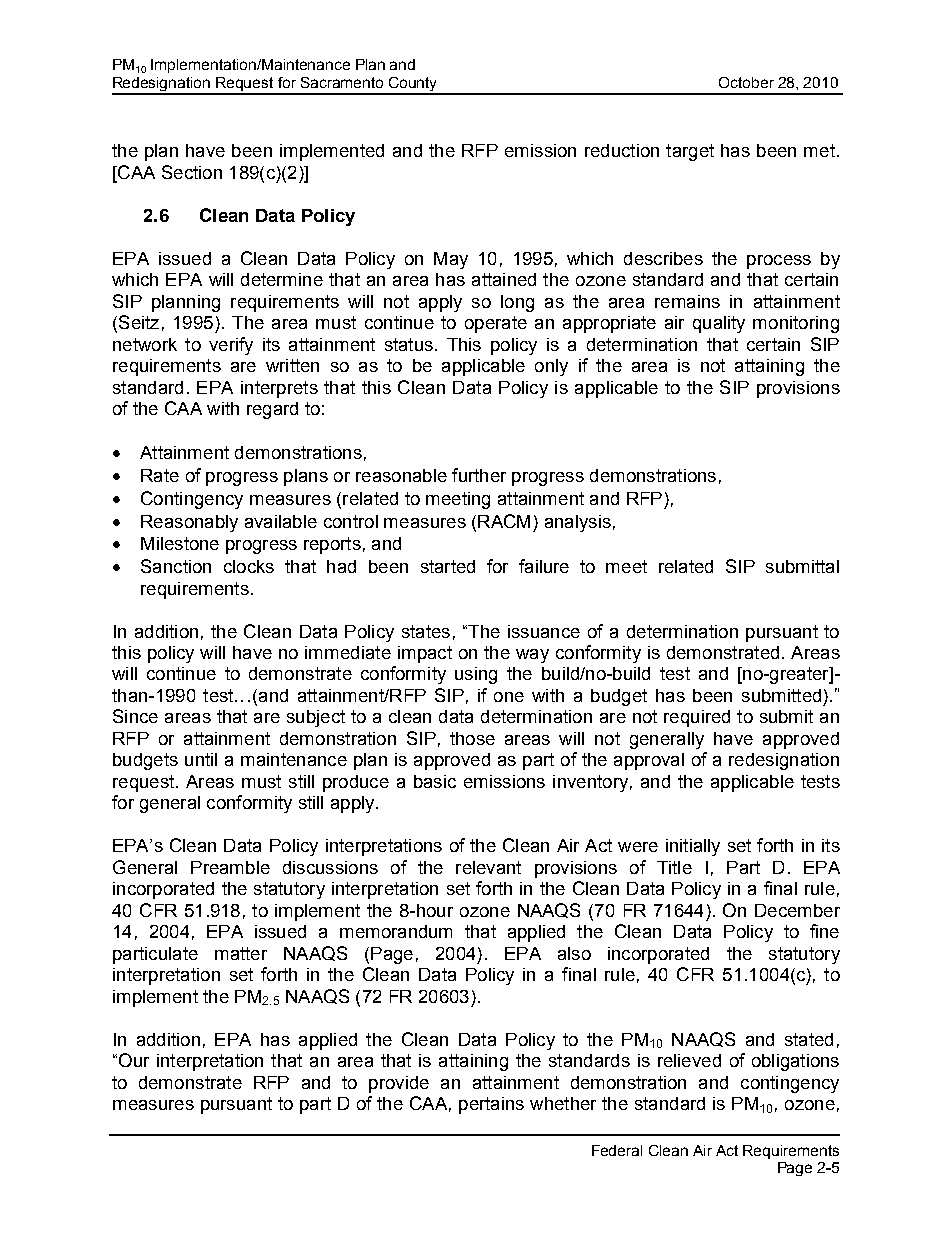 Image resolution: width=952 pixels, height=1233 pixels. What do you see at coordinates (697, 718) in the document?
I see `required` at bounding box center [697, 718].
